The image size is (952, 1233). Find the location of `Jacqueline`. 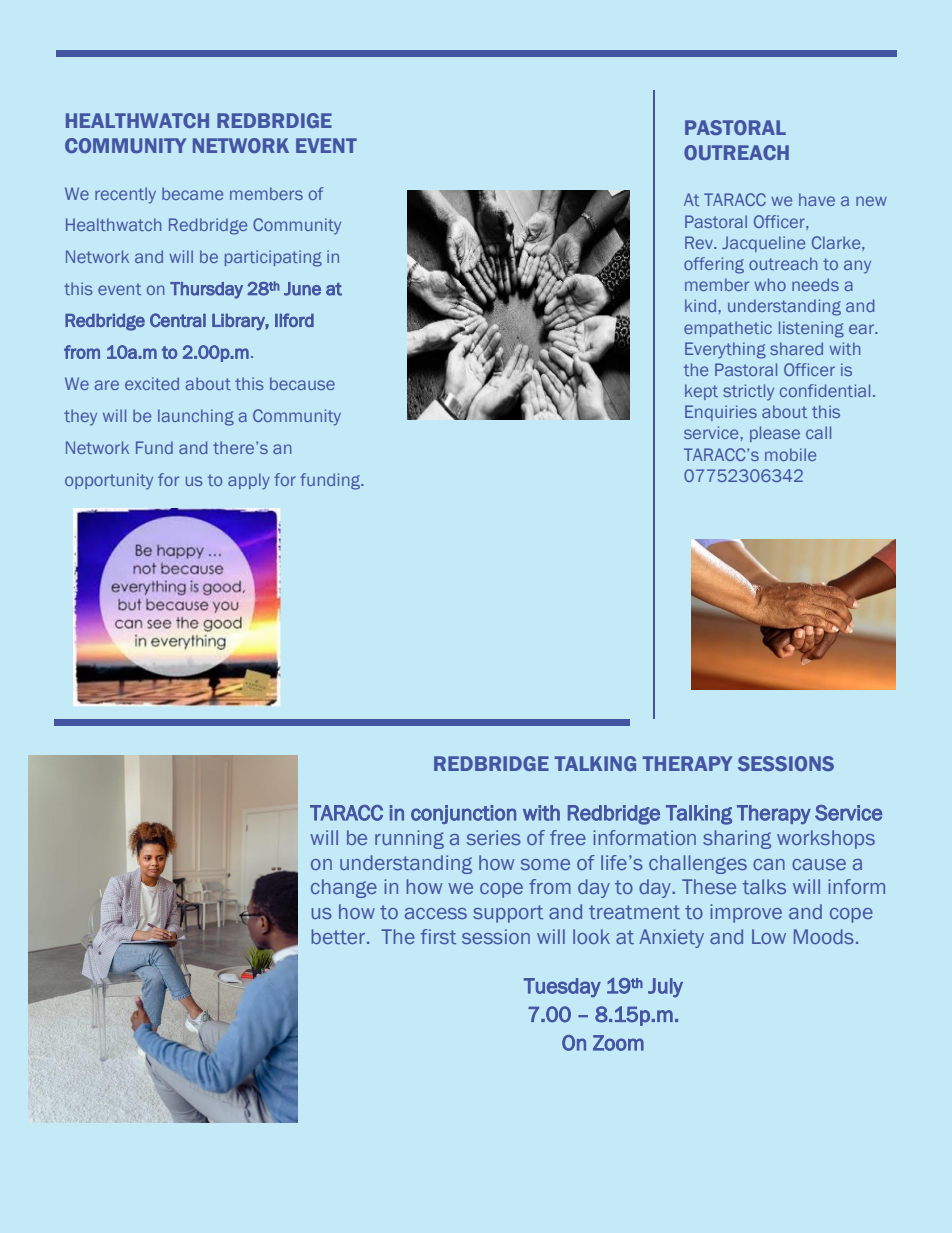

Jacqueline is located at coordinates (763, 244).
